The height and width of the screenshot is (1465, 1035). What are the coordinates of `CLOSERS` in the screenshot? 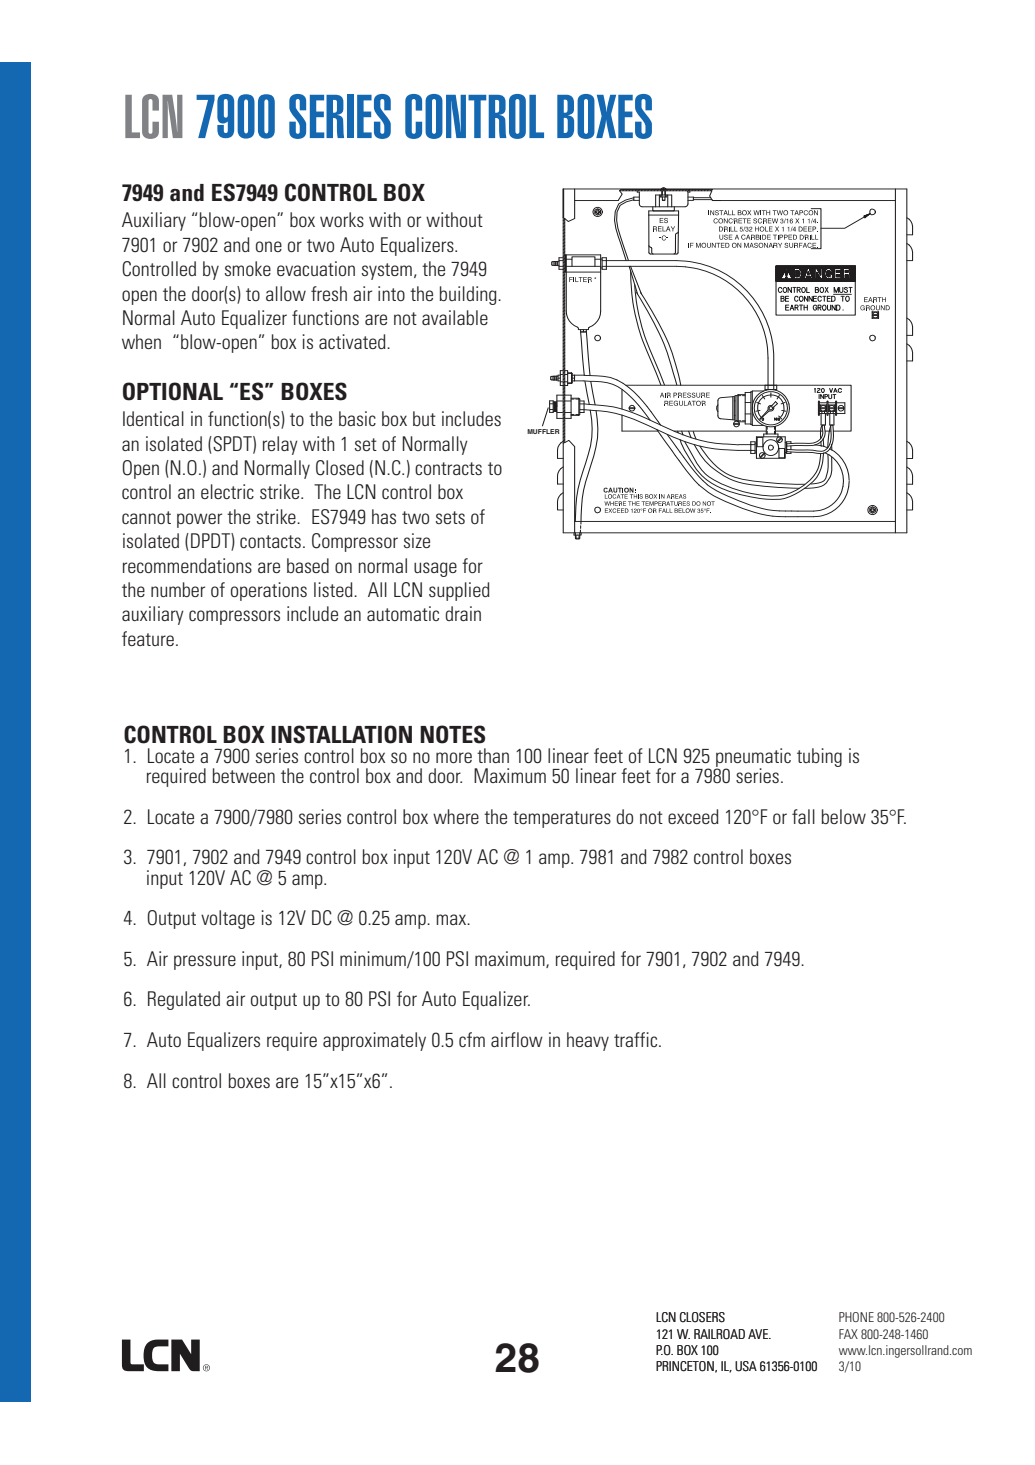 It's located at (702, 1317).
